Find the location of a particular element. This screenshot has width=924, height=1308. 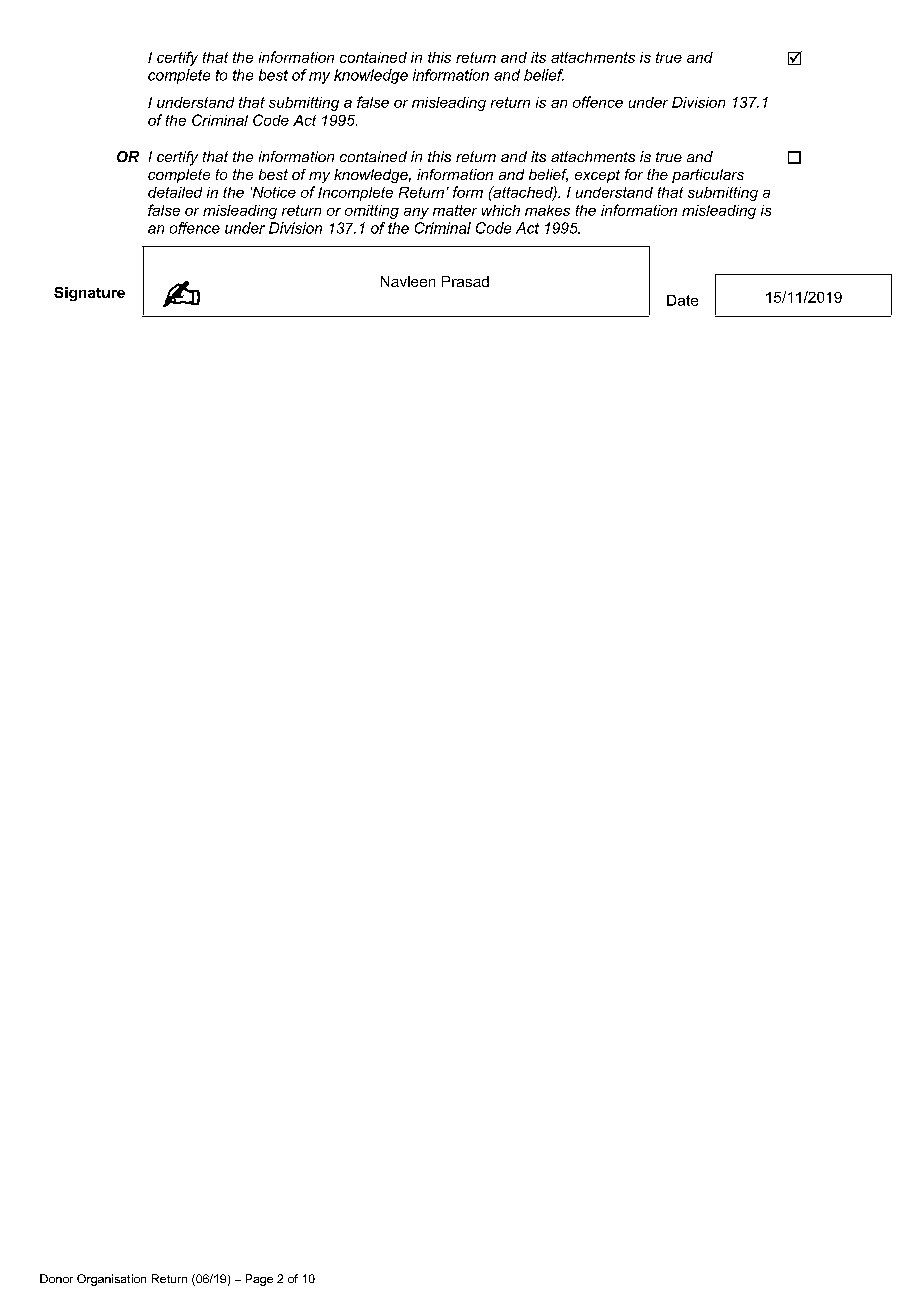

Page is located at coordinates (259, 1280).
